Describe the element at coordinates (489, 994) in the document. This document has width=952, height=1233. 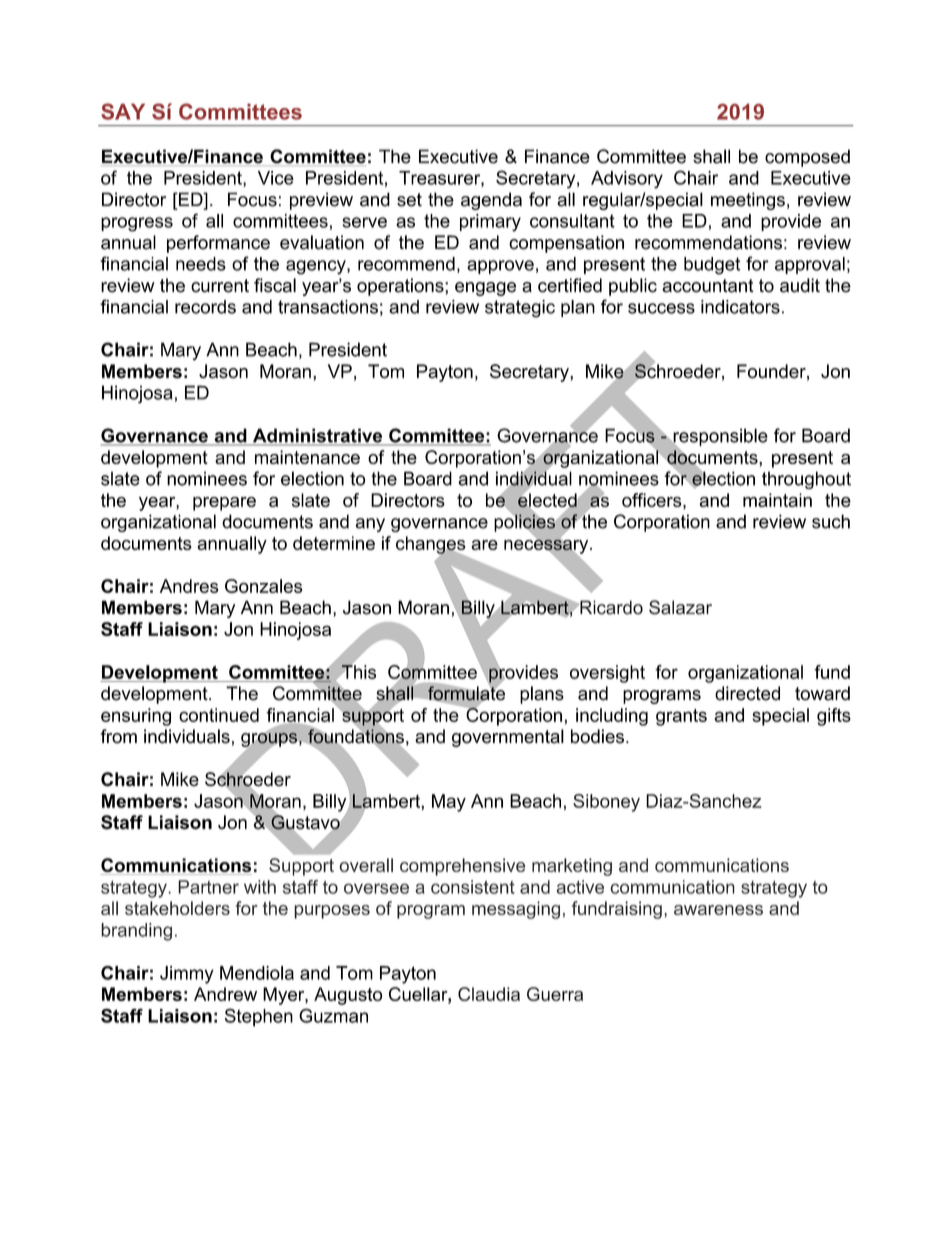
I see `Claudia` at that location.
